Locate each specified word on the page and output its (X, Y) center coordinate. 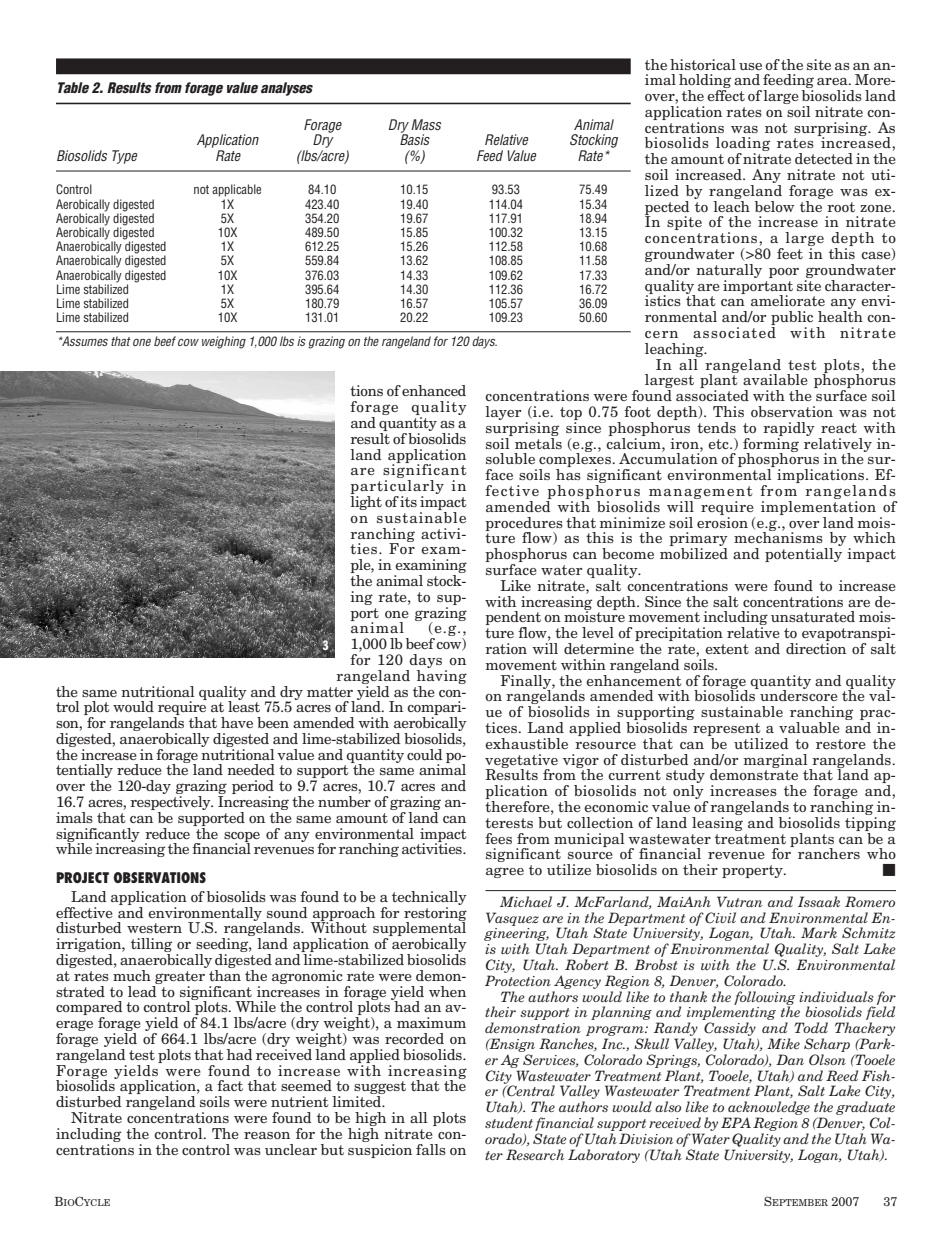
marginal (776, 762)
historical (703, 64)
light (366, 501)
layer (503, 413)
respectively (171, 804)
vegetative (521, 762)
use (750, 66)
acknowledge (768, 1109)
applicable (236, 190)
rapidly (789, 429)
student (509, 1122)
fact (230, 1085)
